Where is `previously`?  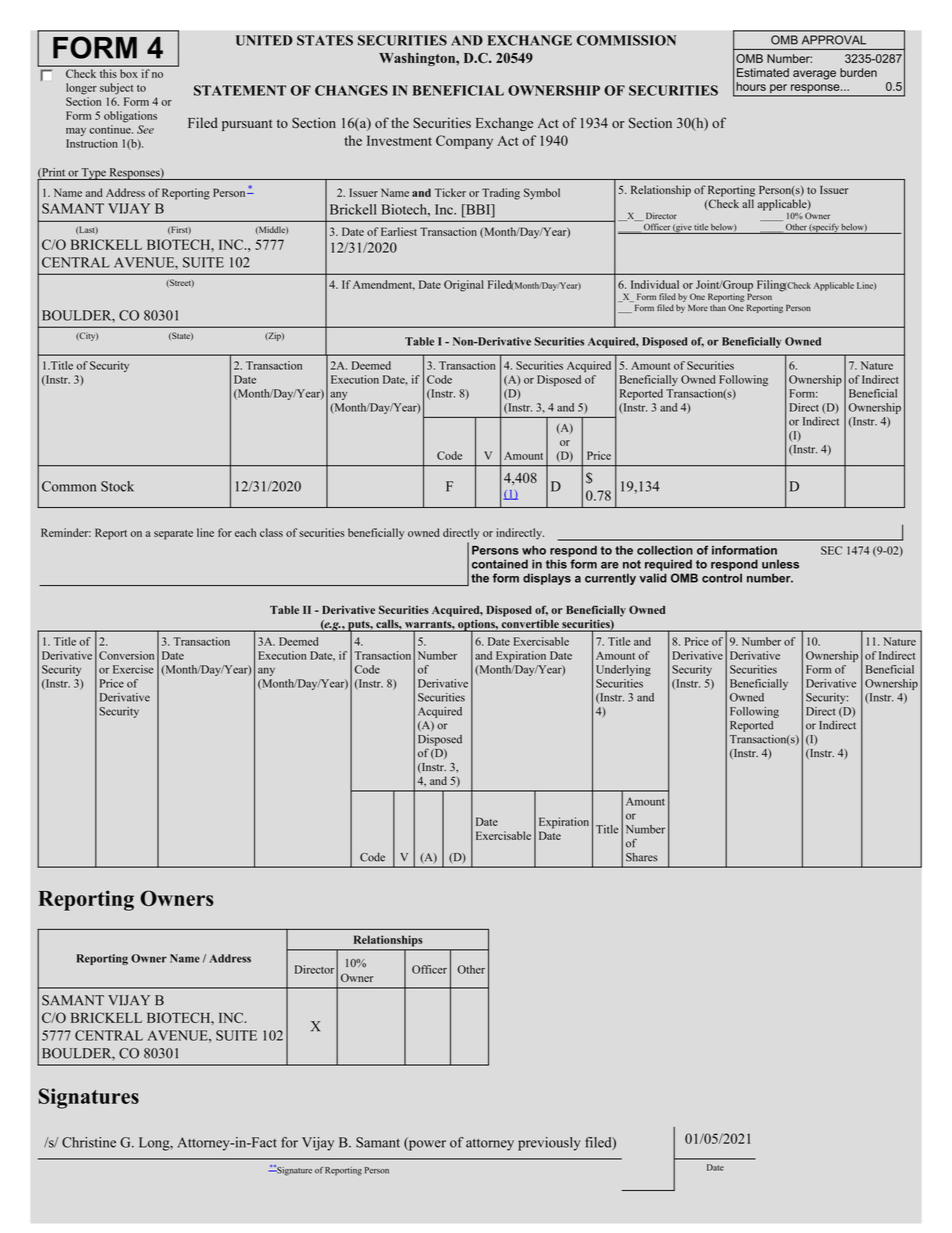 previously is located at coordinates (549, 1144).
